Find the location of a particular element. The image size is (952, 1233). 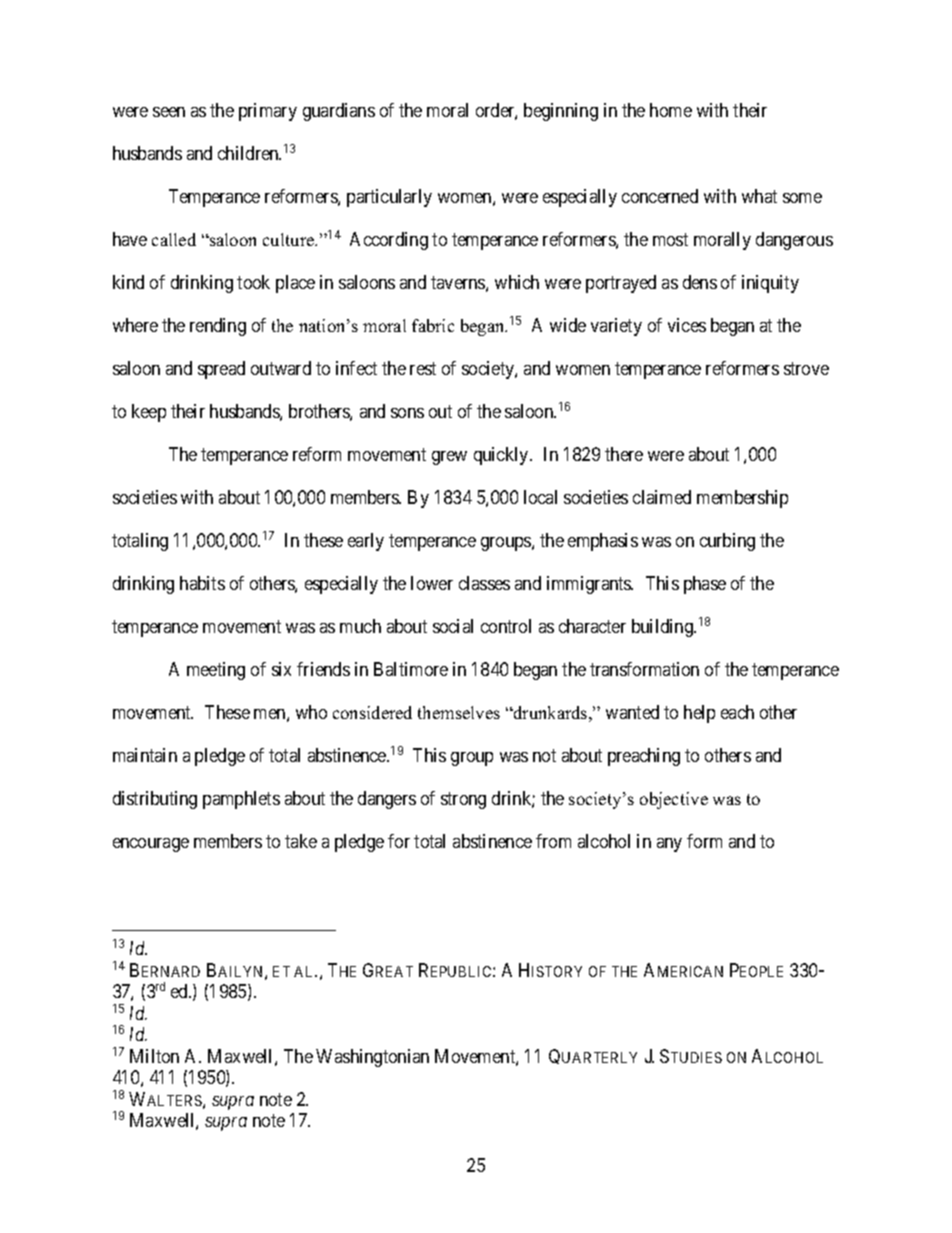

home is located at coordinates (671, 110).
